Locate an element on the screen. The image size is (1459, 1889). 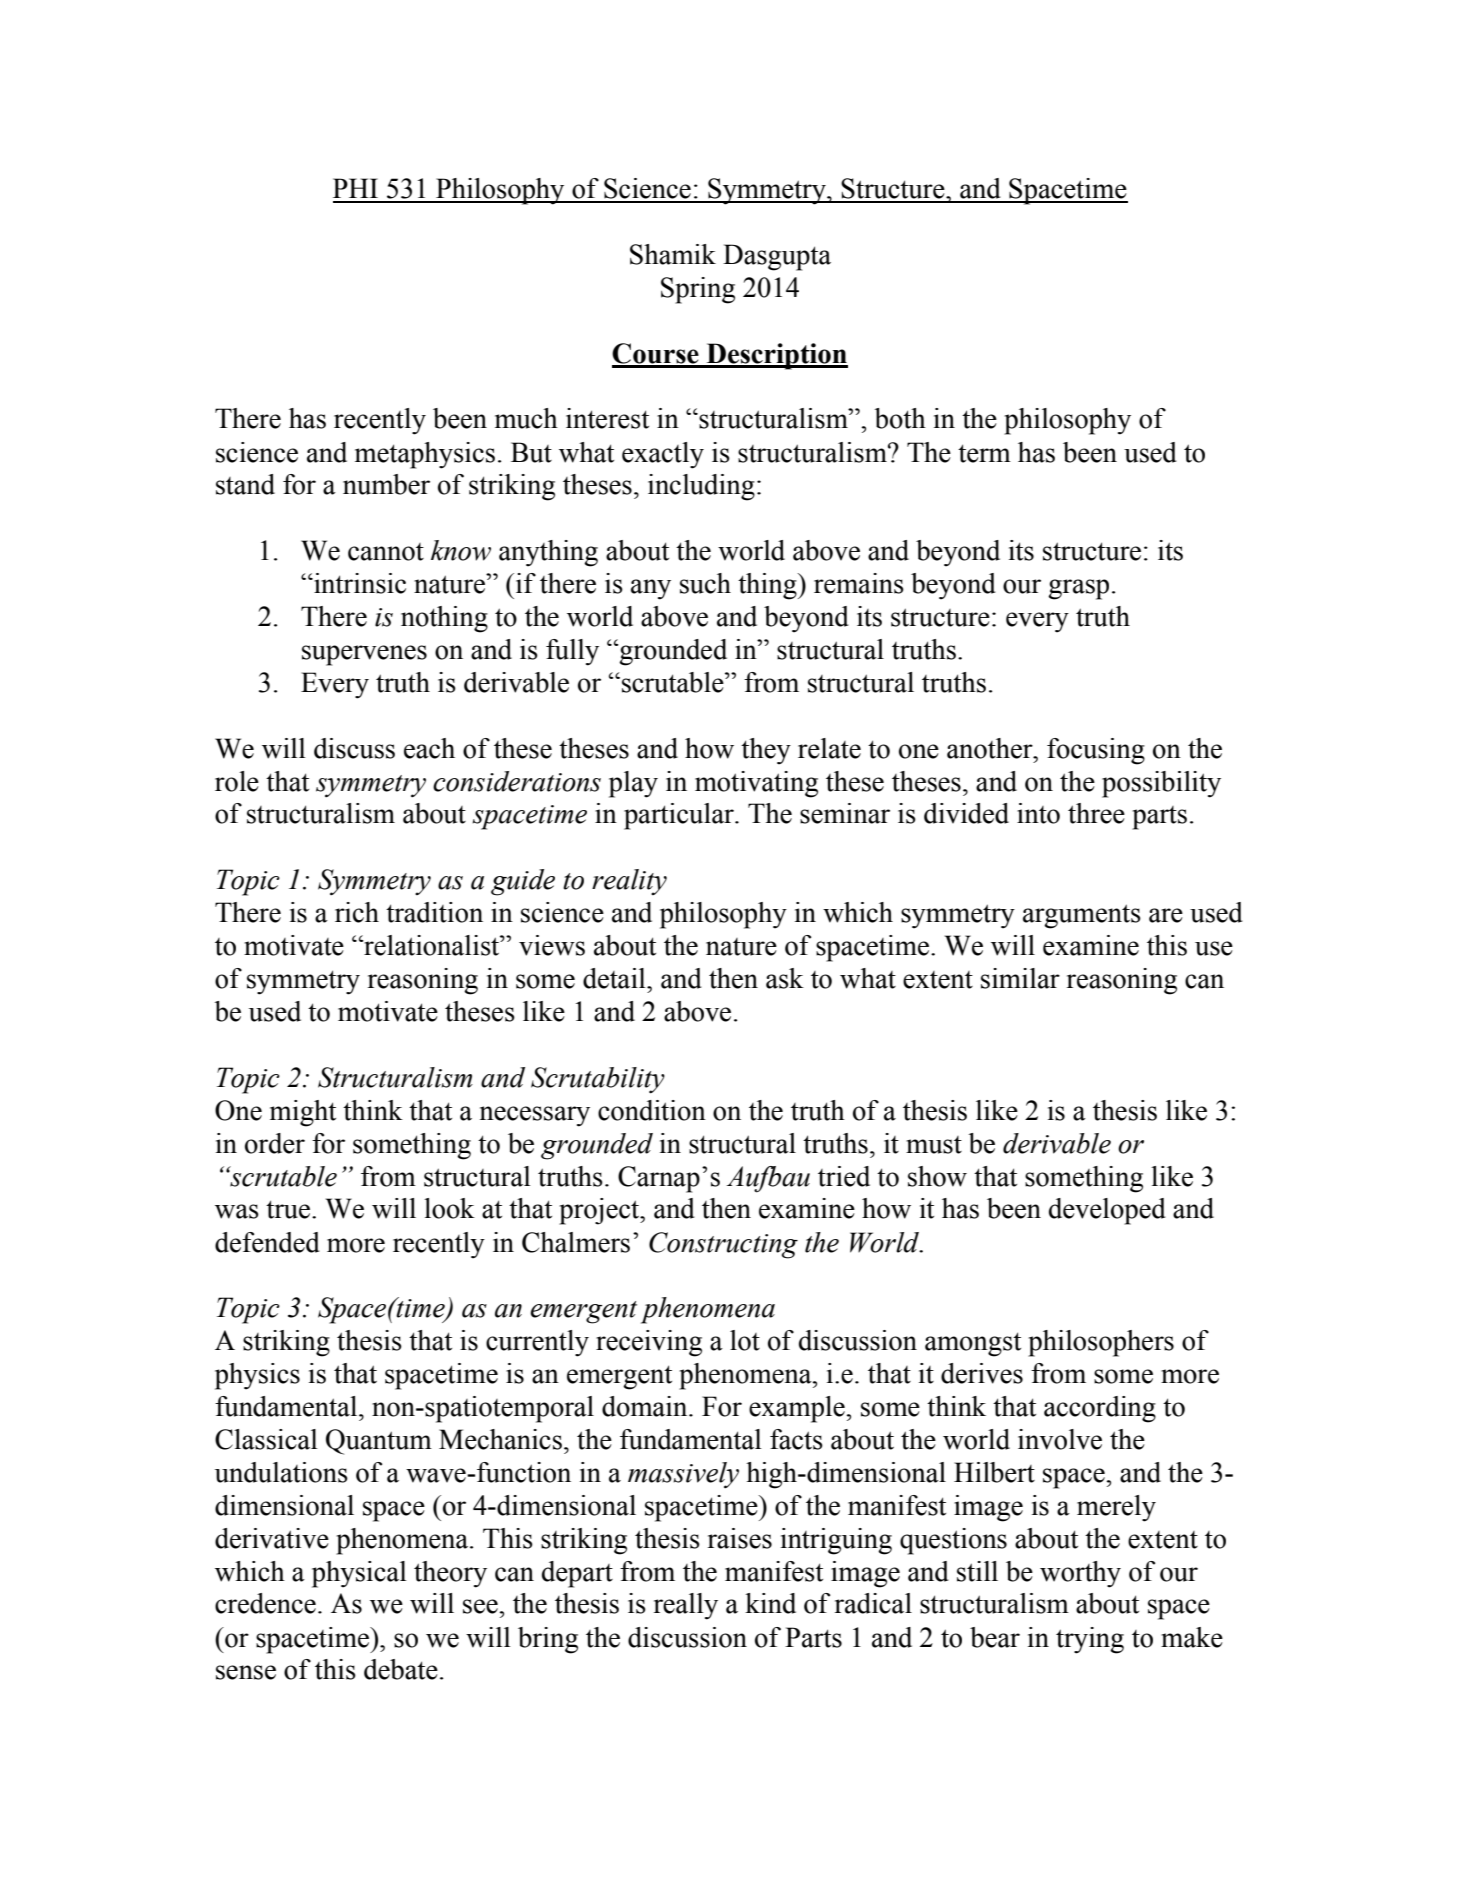
condition is located at coordinates (652, 1110).
